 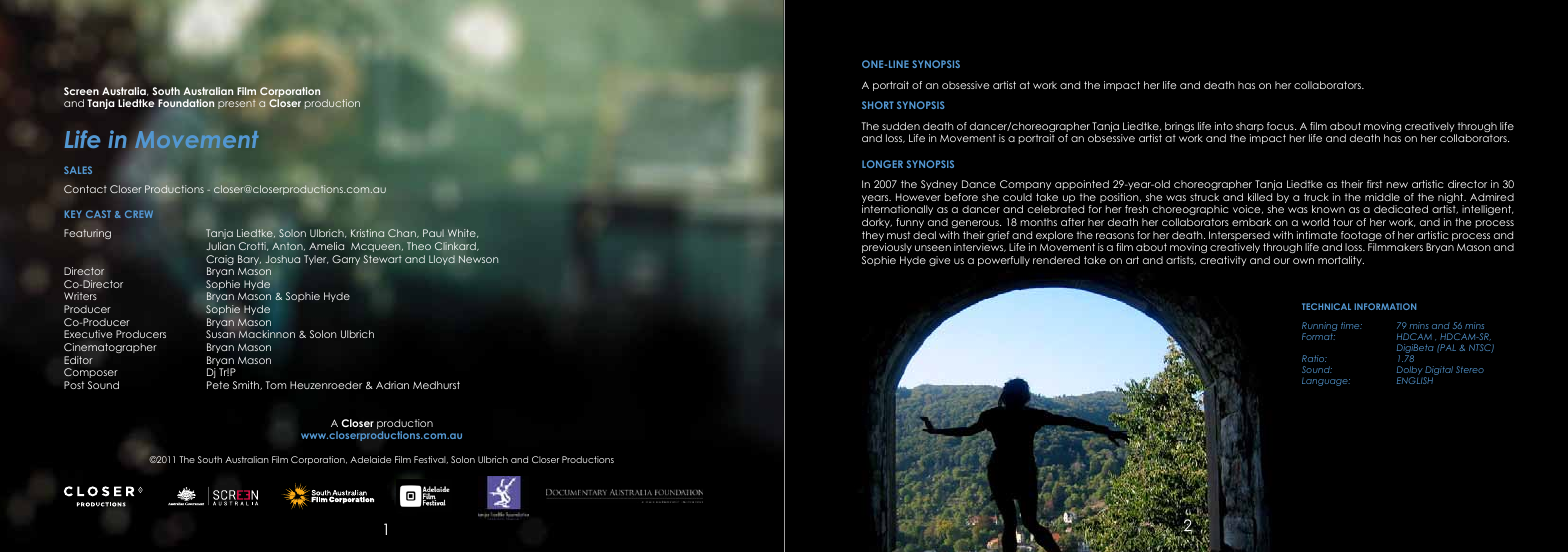 I want to click on Dolby, so click(x=1411, y=372).
